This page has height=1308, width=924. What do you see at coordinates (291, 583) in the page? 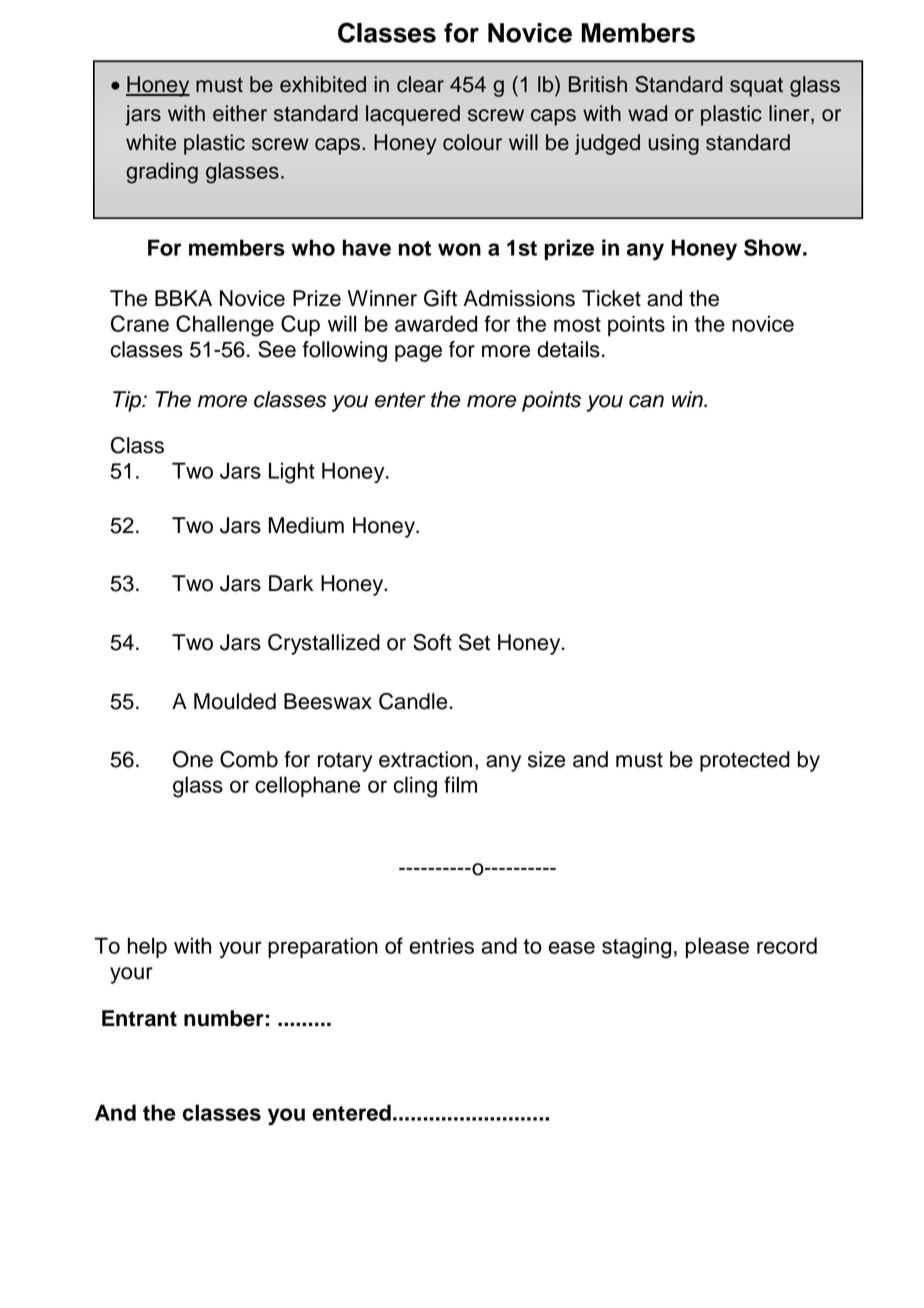
I see `Dark` at bounding box center [291, 583].
